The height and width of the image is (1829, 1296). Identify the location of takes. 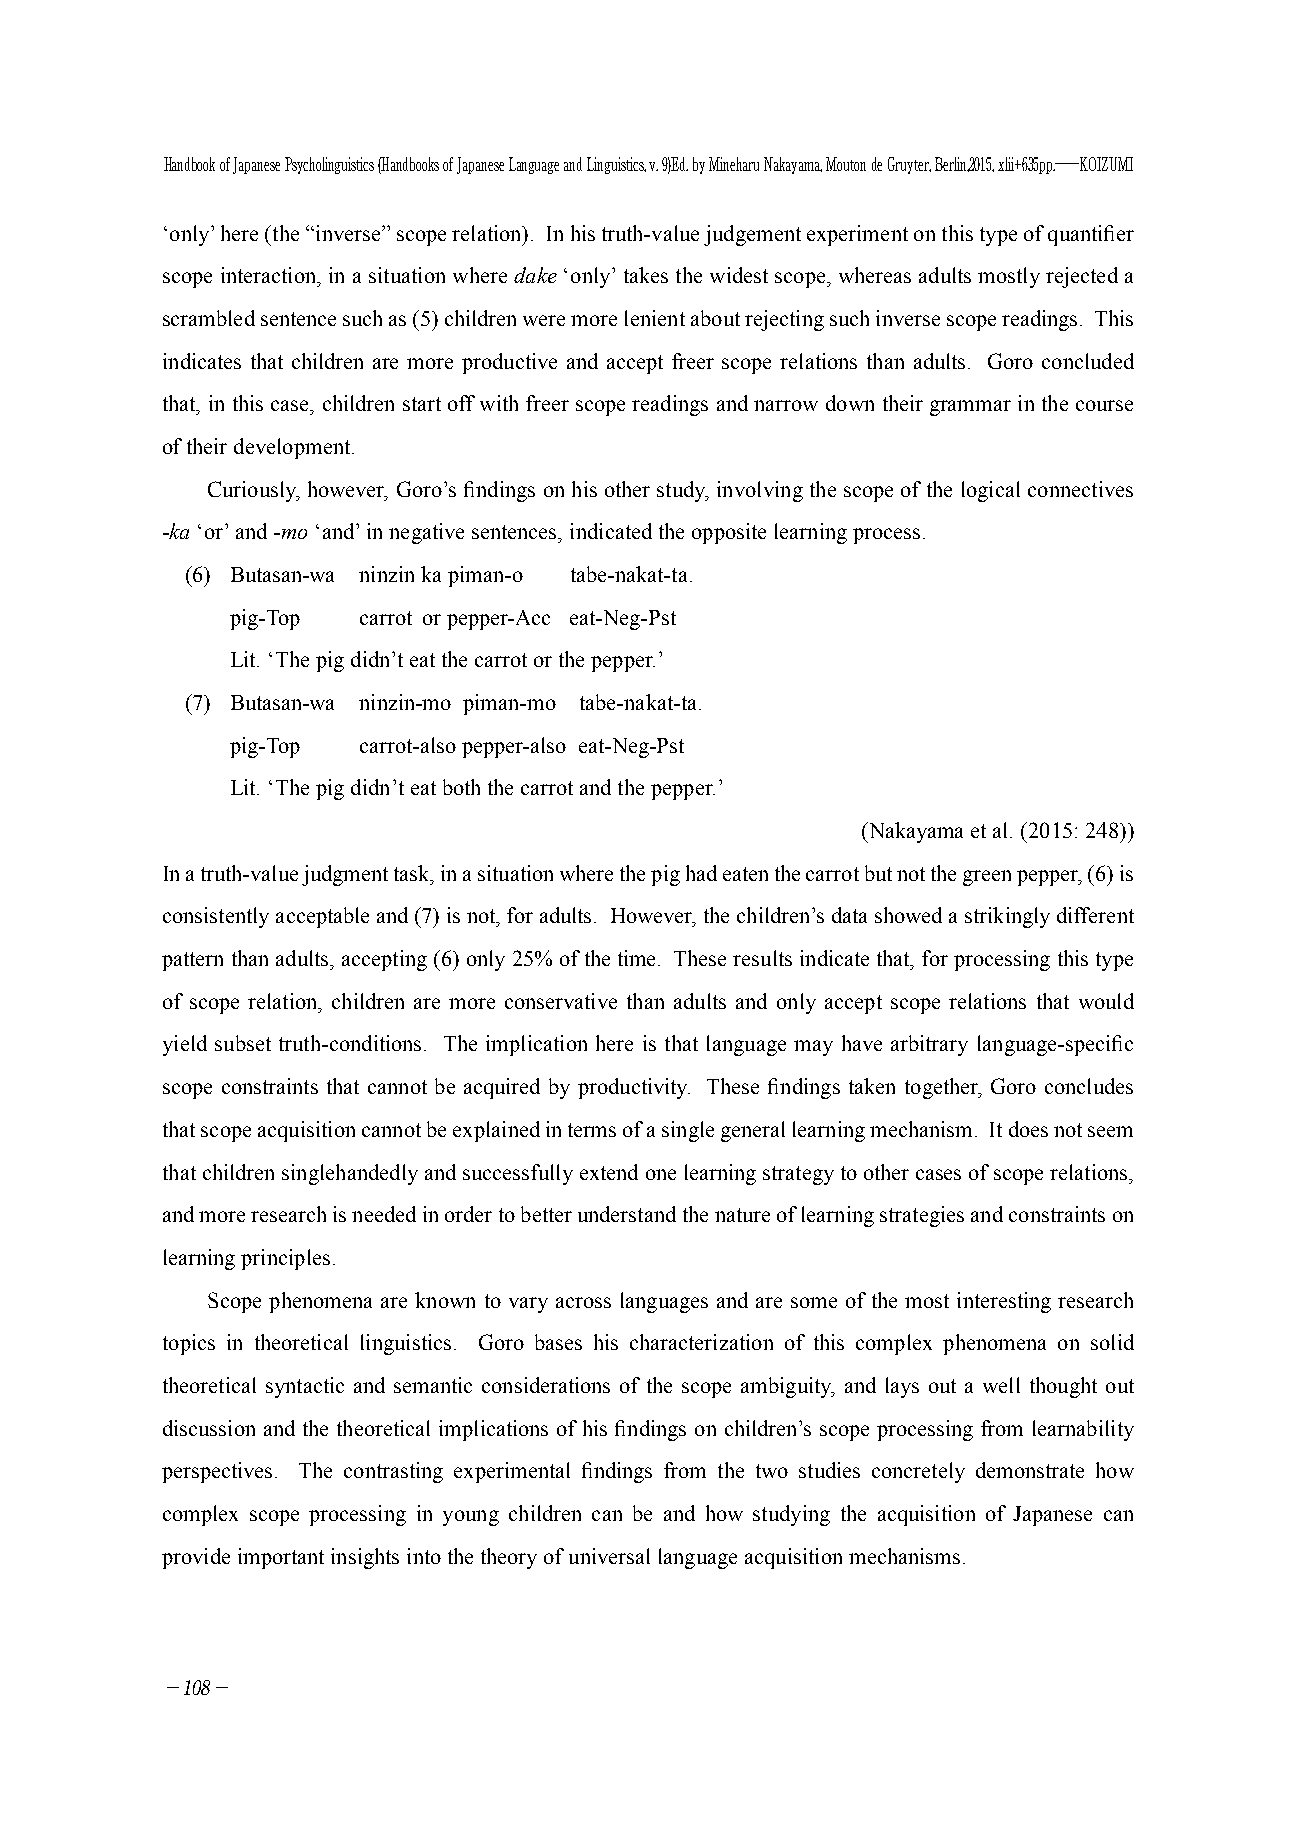
(646, 275).
